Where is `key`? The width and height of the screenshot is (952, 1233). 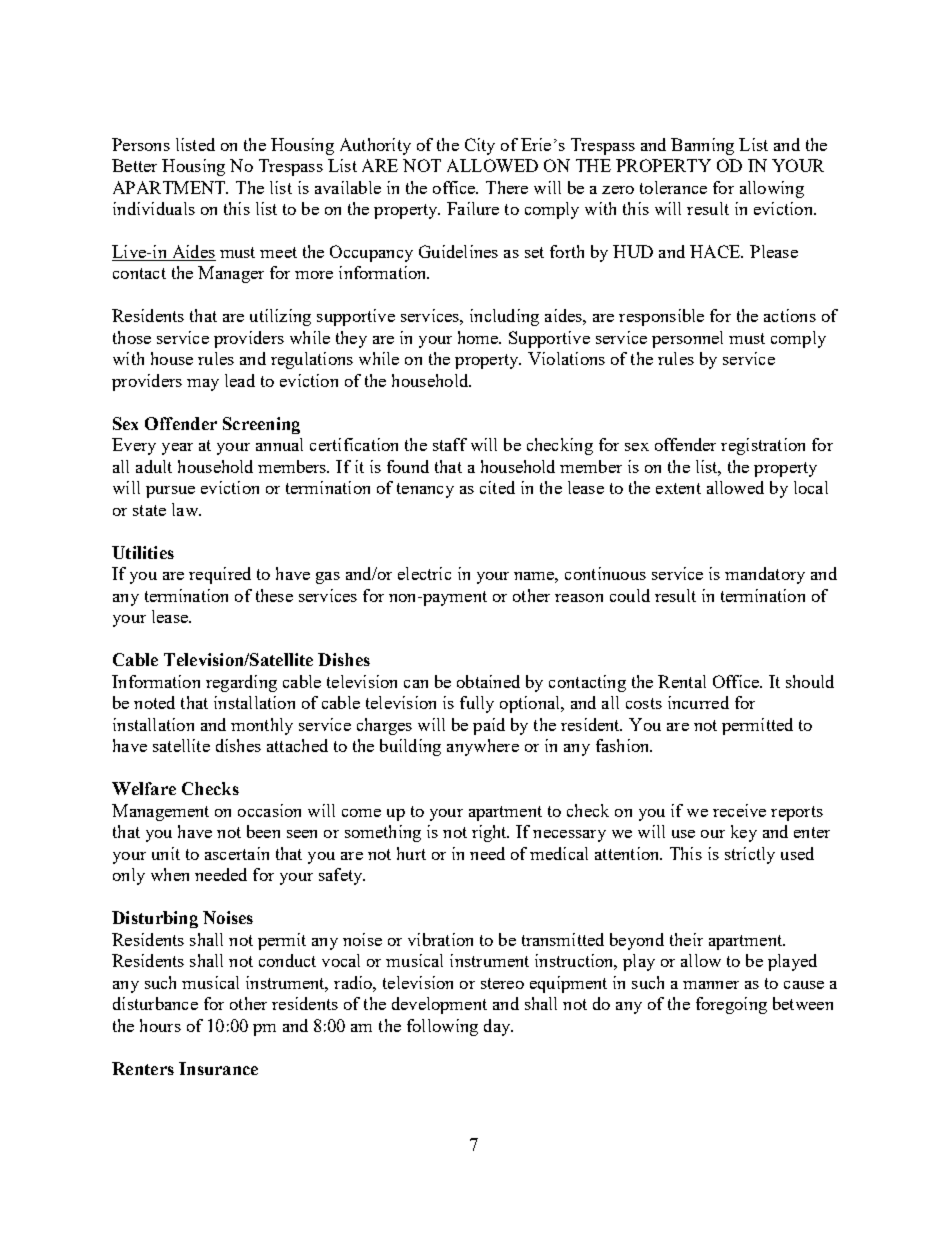 key is located at coordinates (744, 833).
